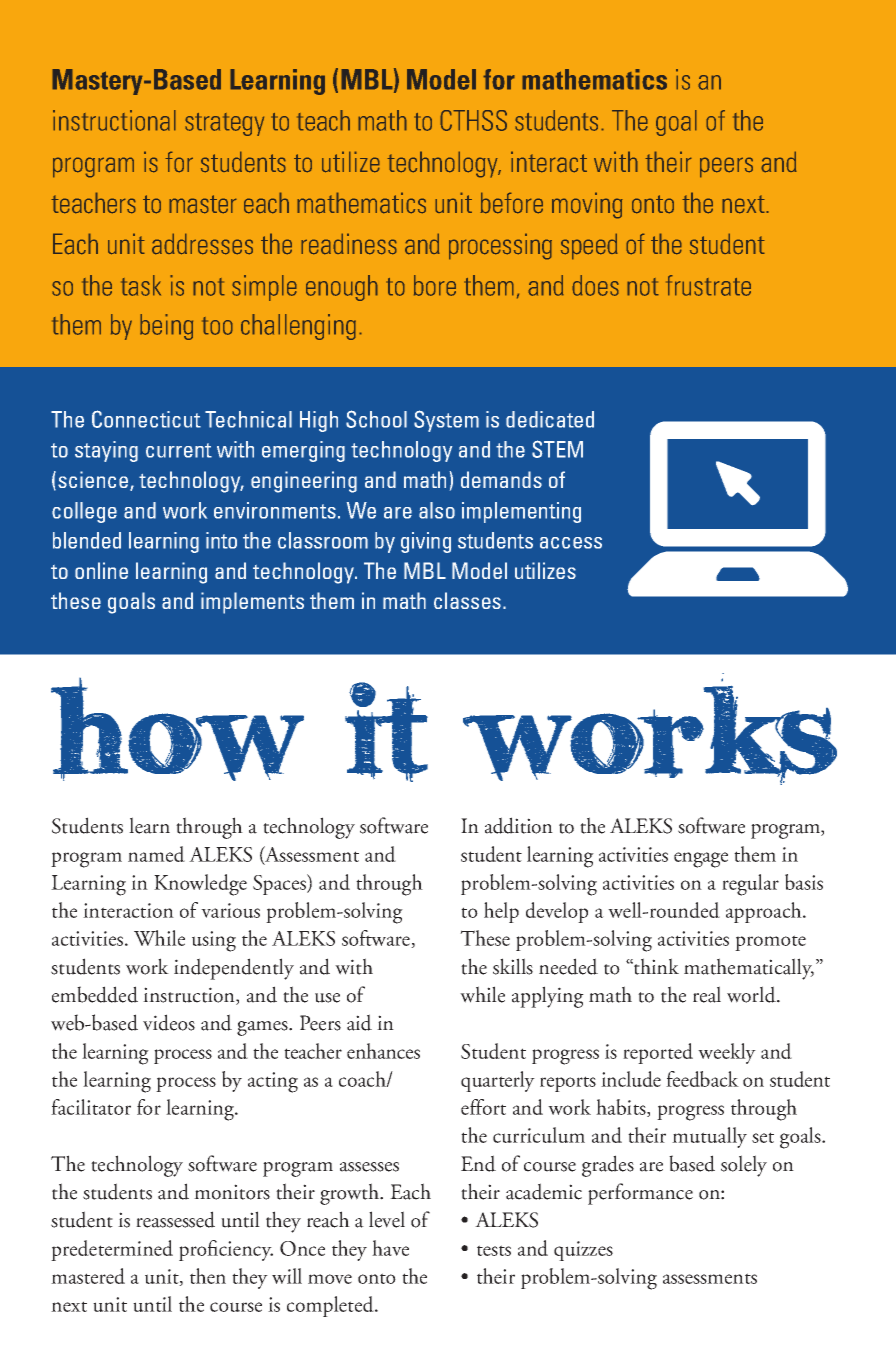 This image has height=1364, width=896. Describe the element at coordinates (640, 1194) in the image. I see `performance` at that location.
